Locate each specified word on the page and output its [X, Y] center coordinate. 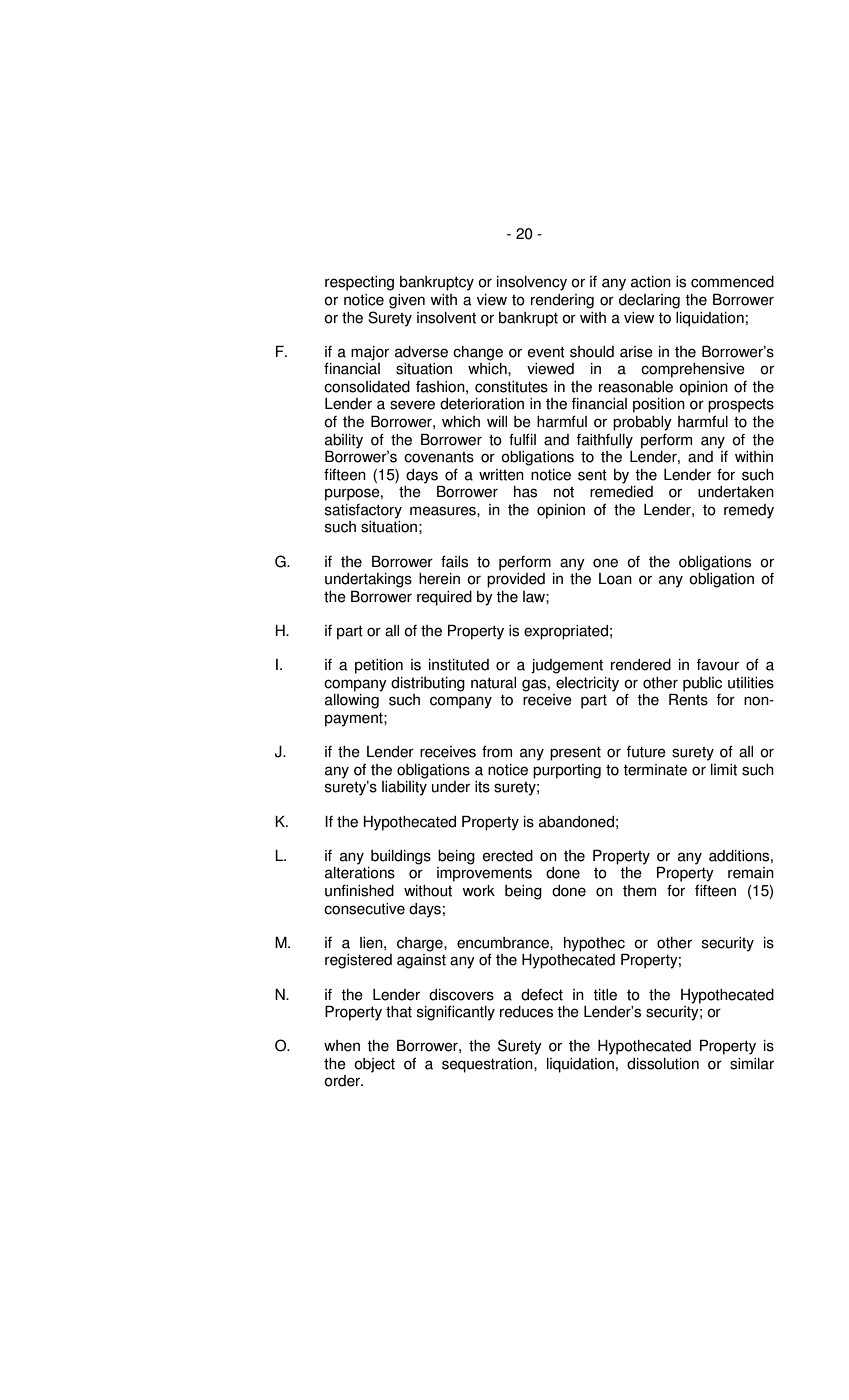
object [374, 1065]
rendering [562, 301]
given [407, 301]
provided [516, 580]
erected [508, 856]
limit [724, 770]
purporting [567, 771]
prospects [741, 406]
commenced [732, 282]
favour [718, 665]
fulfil [522, 439]
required [444, 598]
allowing [352, 701]
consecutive [364, 909]
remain [751, 873]
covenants [439, 457]
